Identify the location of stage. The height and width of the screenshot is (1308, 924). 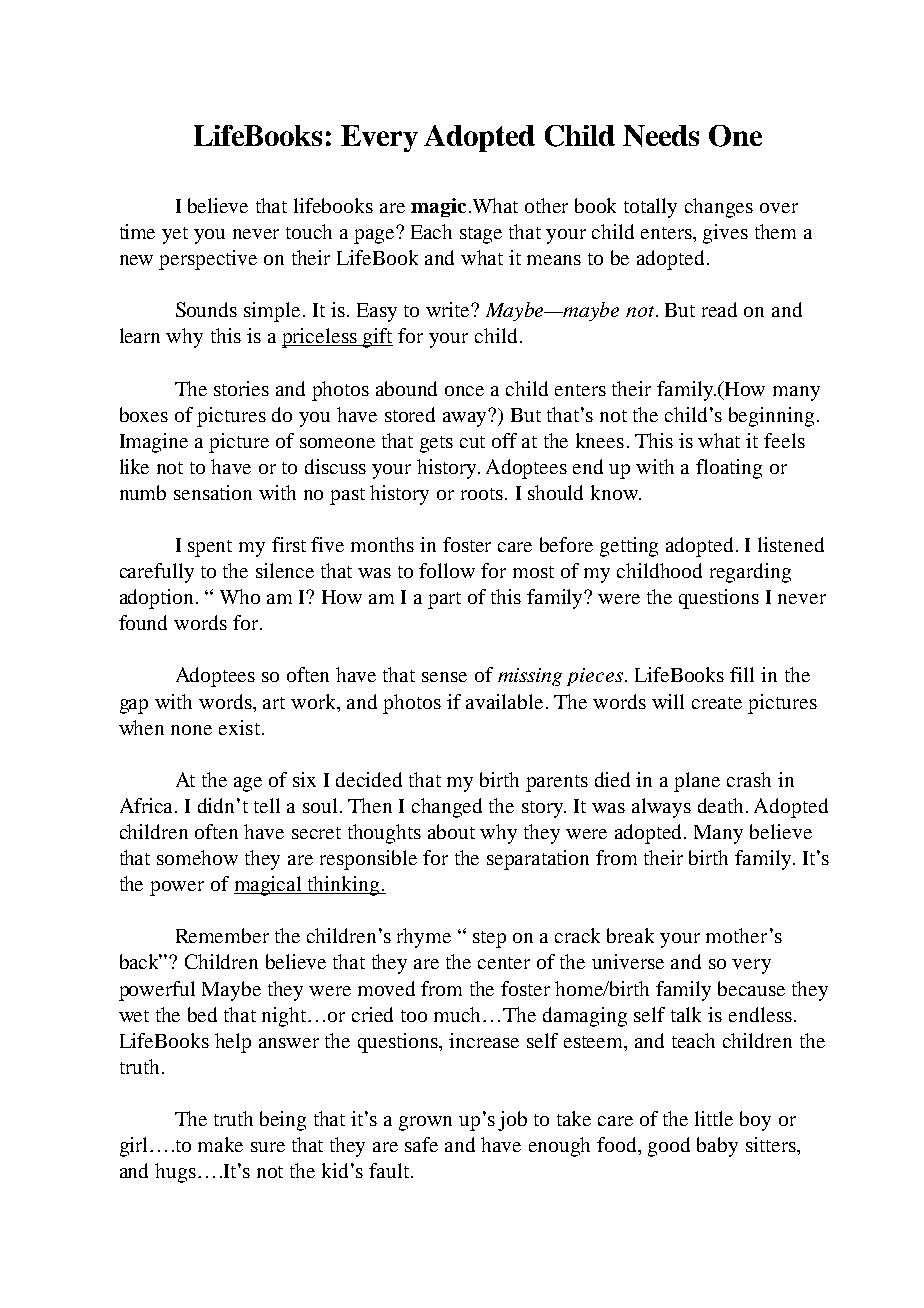
(481, 235).
